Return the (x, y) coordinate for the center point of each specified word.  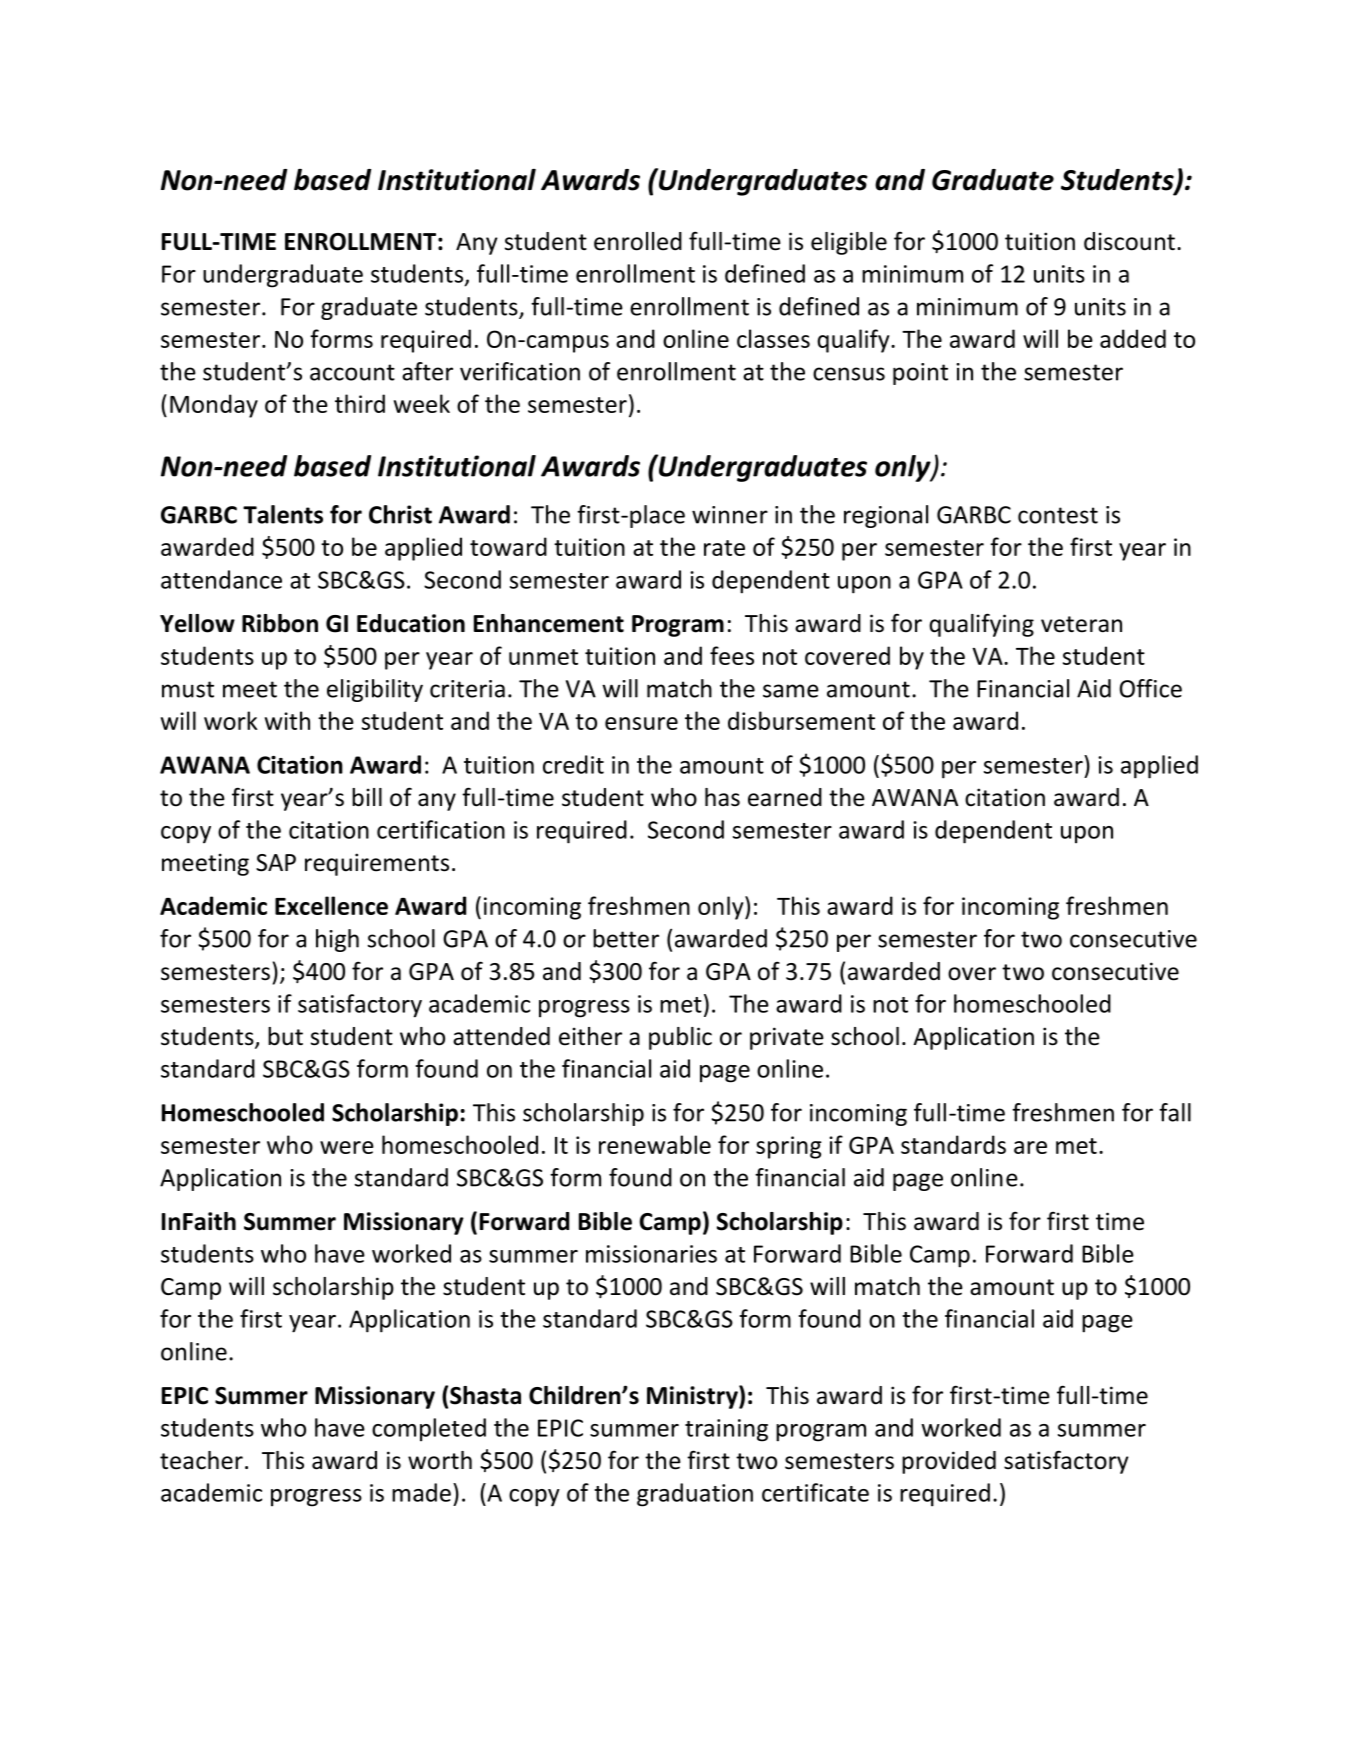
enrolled (638, 241)
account (352, 372)
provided (949, 1462)
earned (785, 797)
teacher (201, 1460)
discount (1129, 241)
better (626, 938)
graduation (695, 1495)
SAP (276, 863)
